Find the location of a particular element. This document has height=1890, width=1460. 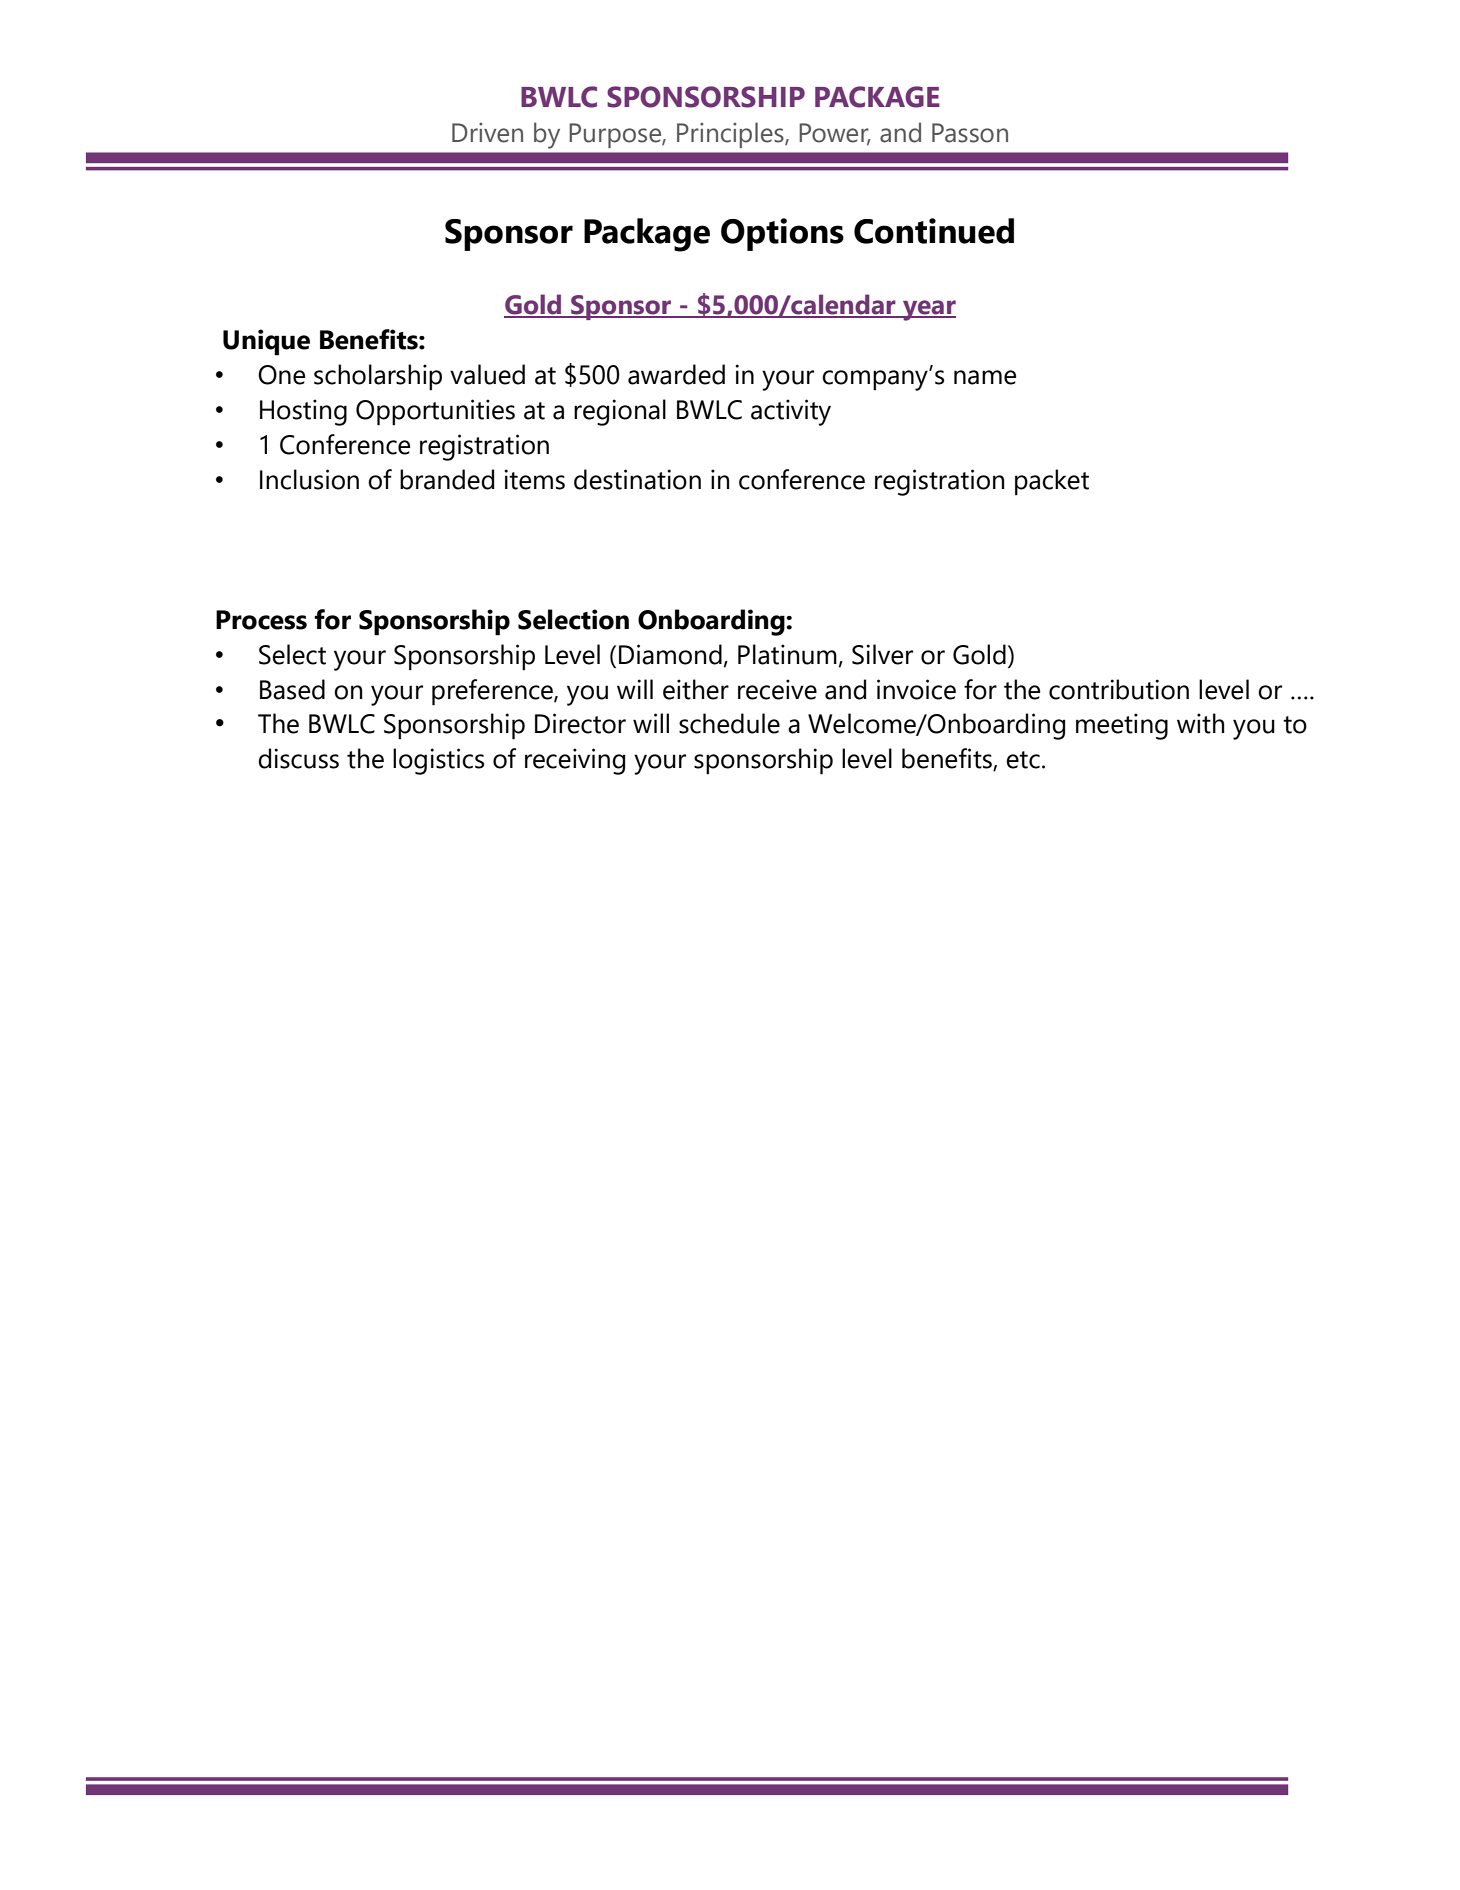

Power is located at coordinates (834, 134).
